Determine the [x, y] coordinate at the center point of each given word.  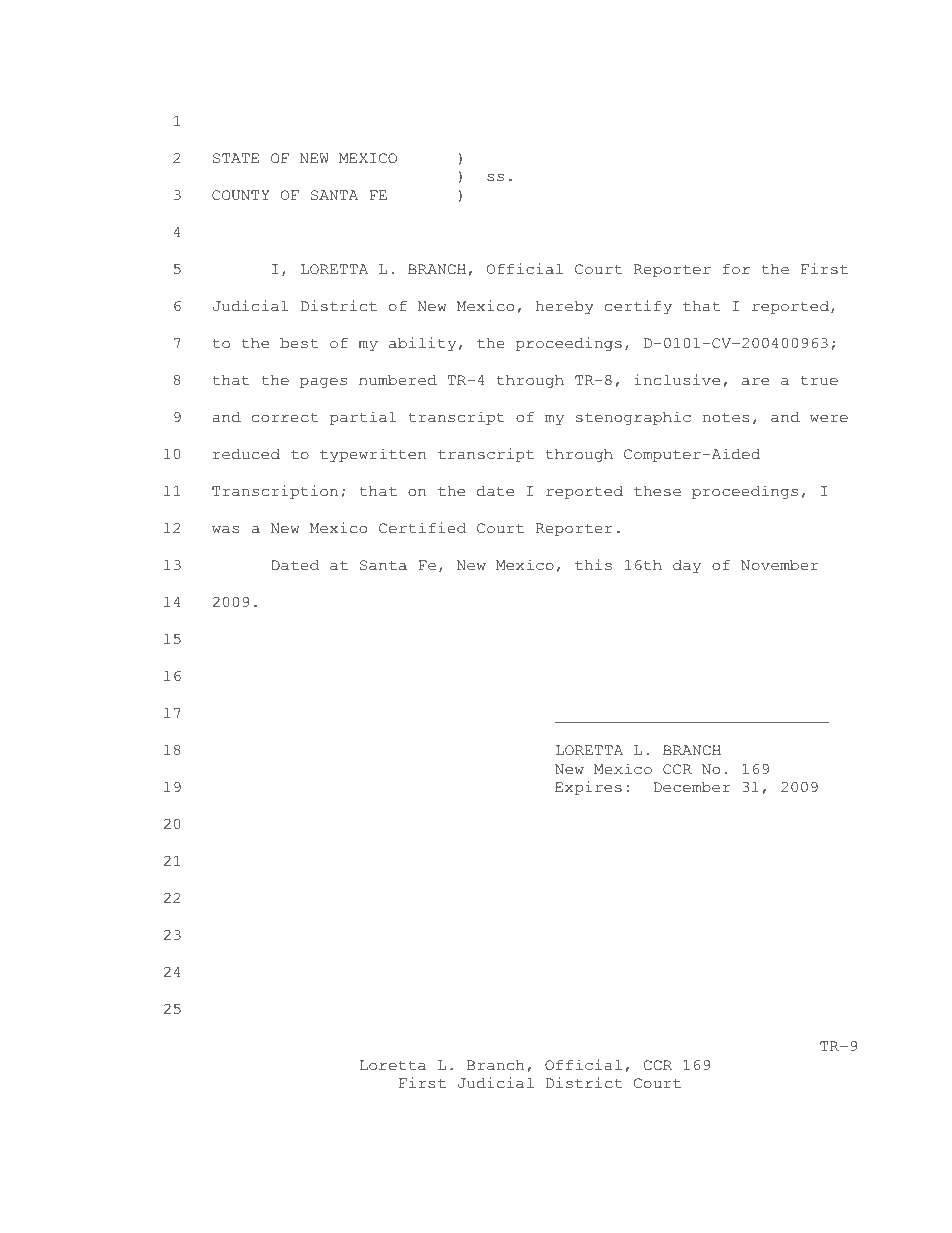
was [225, 530]
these [657, 491]
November [779, 565]
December [692, 787]
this [593, 565]
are [755, 382]
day [687, 566]
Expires [588, 788]
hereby [565, 307]
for [736, 269]
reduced [246, 454]
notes [726, 418]
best [299, 343]
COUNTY [240, 195]
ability [422, 344]
